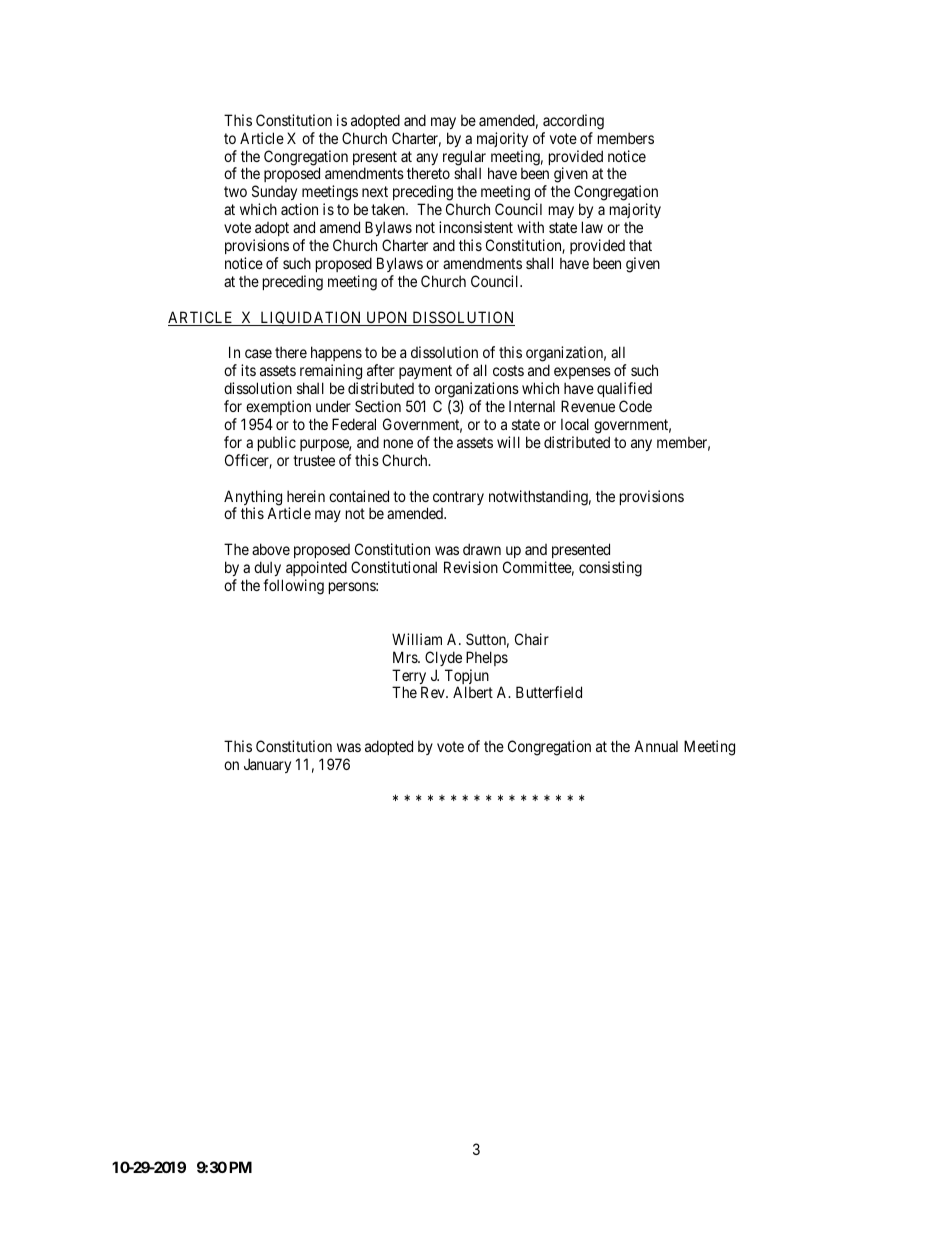  What do you see at coordinates (573, 122) in the image?
I see `according` at bounding box center [573, 122].
